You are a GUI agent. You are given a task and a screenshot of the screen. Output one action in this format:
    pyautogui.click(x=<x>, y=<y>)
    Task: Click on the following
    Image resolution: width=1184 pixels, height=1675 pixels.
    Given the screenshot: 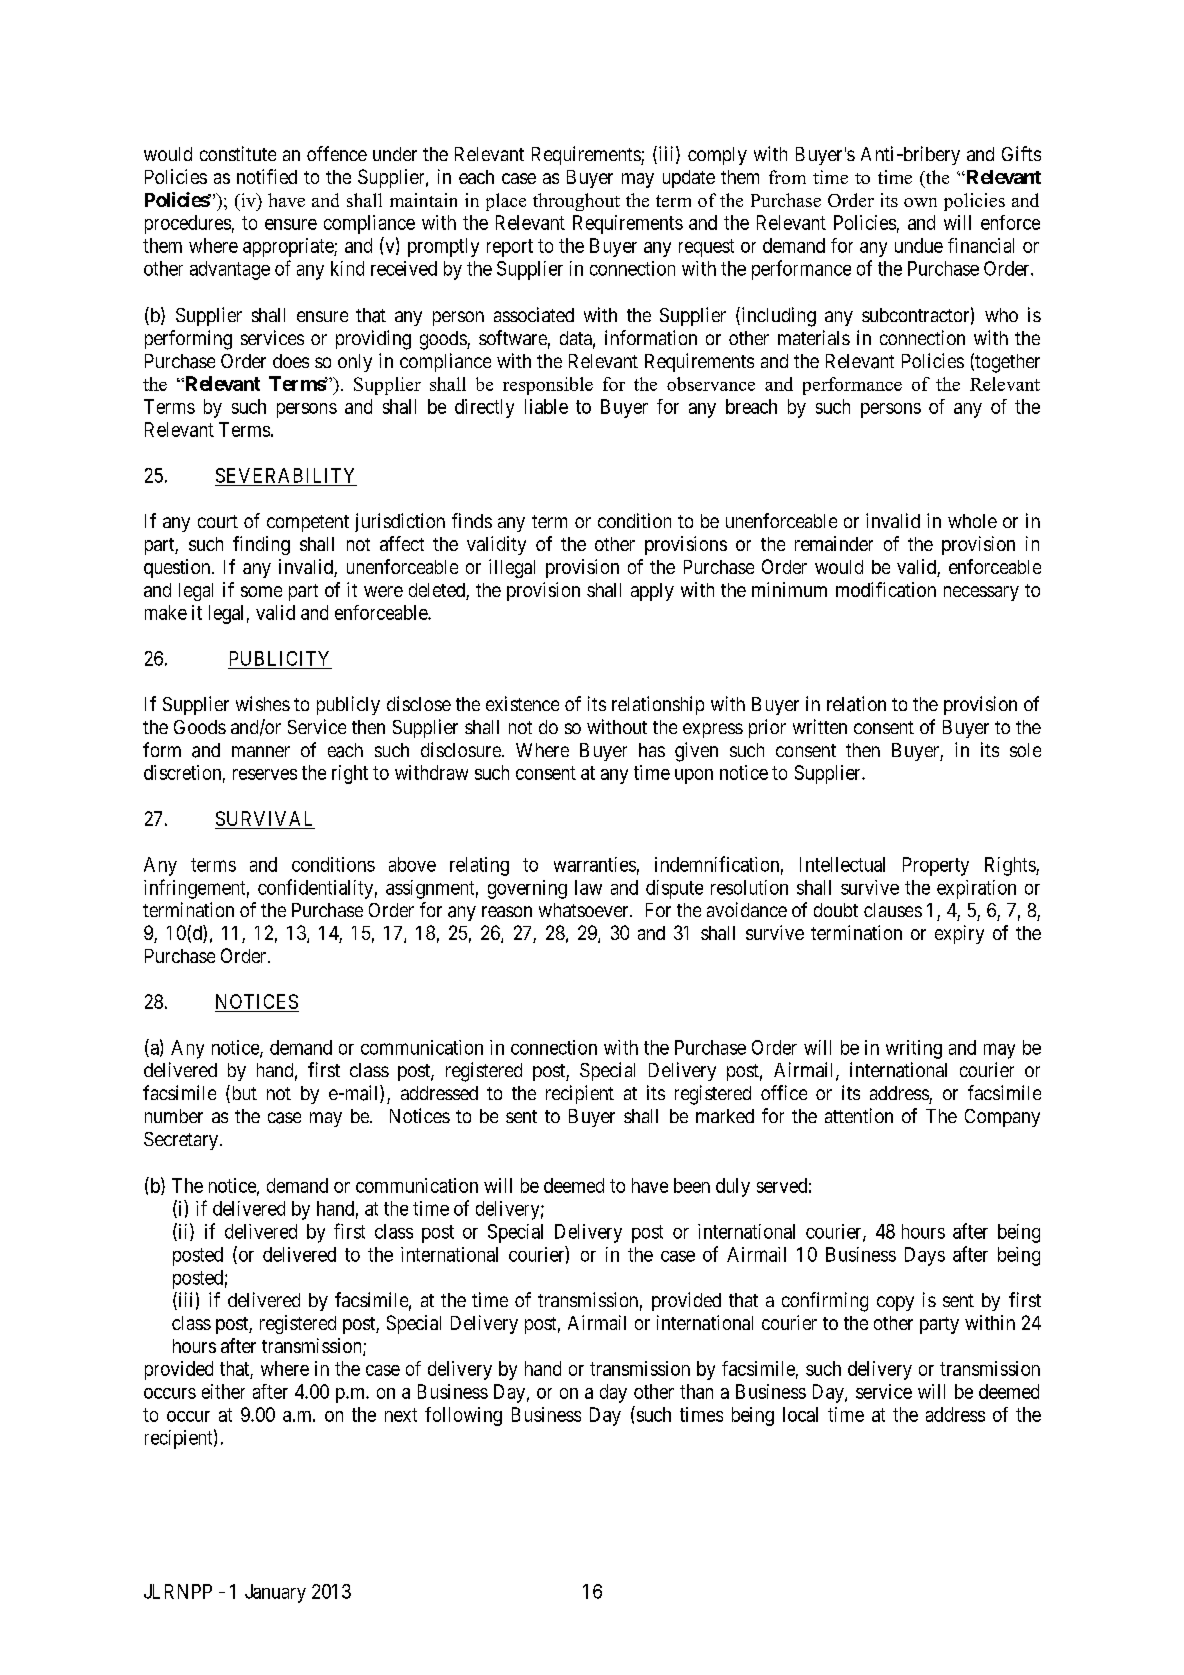 What is the action you would take?
    pyautogui.click(x=463, y=1416)
